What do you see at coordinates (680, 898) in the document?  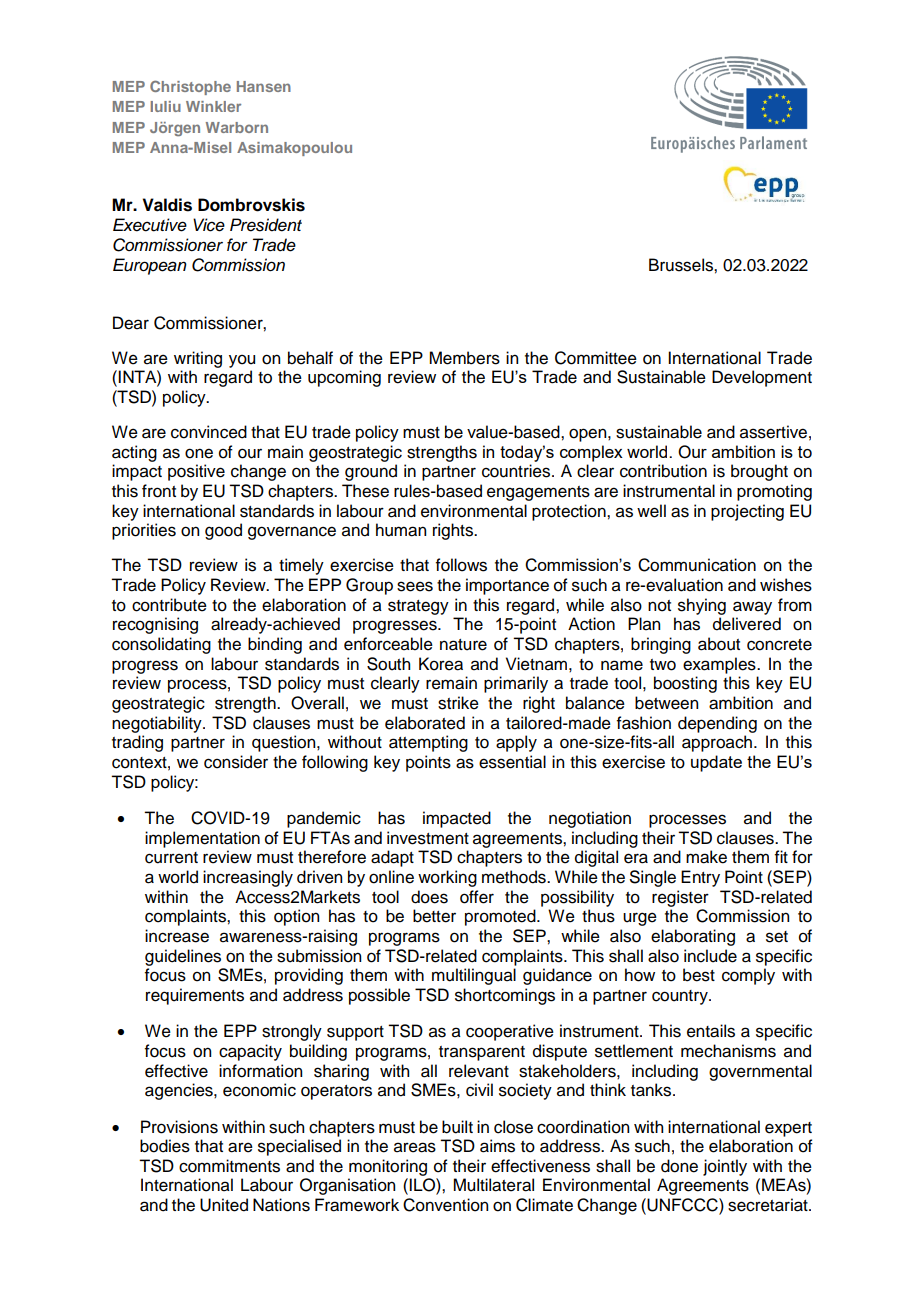 I see `register` at bounding box center [680, 898].
